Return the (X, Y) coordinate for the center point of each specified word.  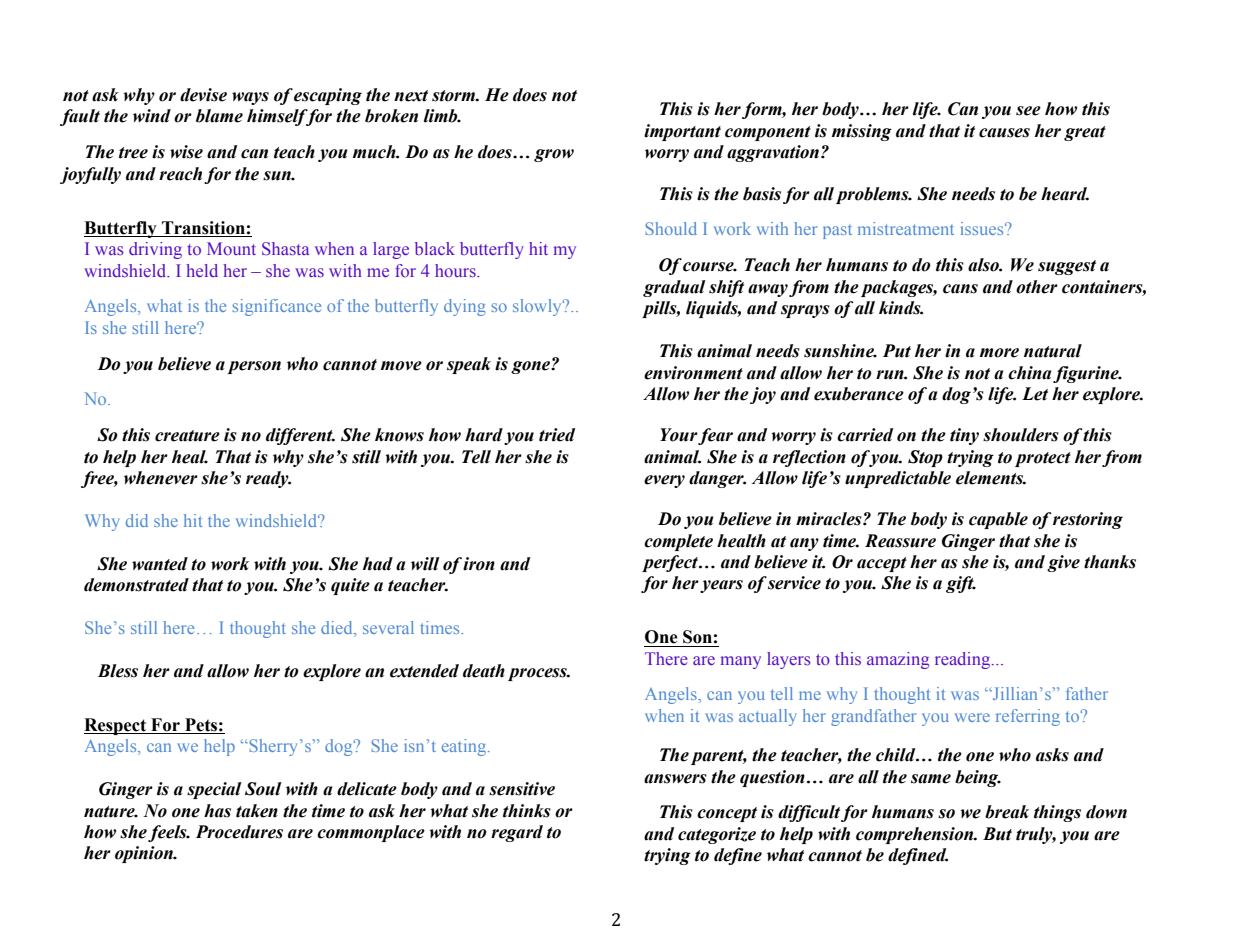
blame (219, 116)
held (202, 270)
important (682, 132)
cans (960, 289)
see (1028, 111)
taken (257, 811)
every (664, 481)
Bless (118, 671)
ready (268, 479)
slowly (538, 307)
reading (964, 660)
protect (1043, 459)
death (484, 671)
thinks (527, 811)
